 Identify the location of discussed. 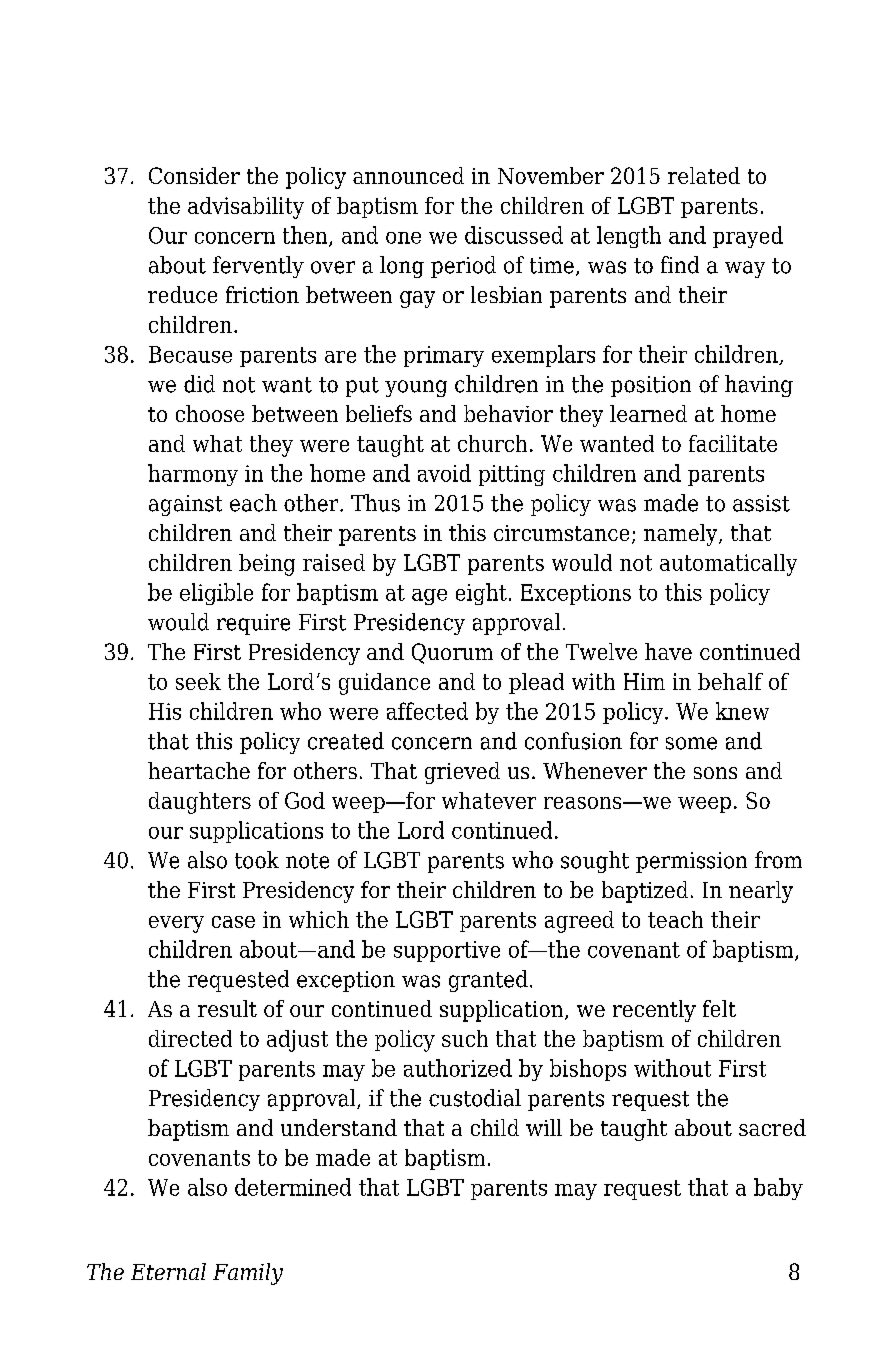
(514, 235).
